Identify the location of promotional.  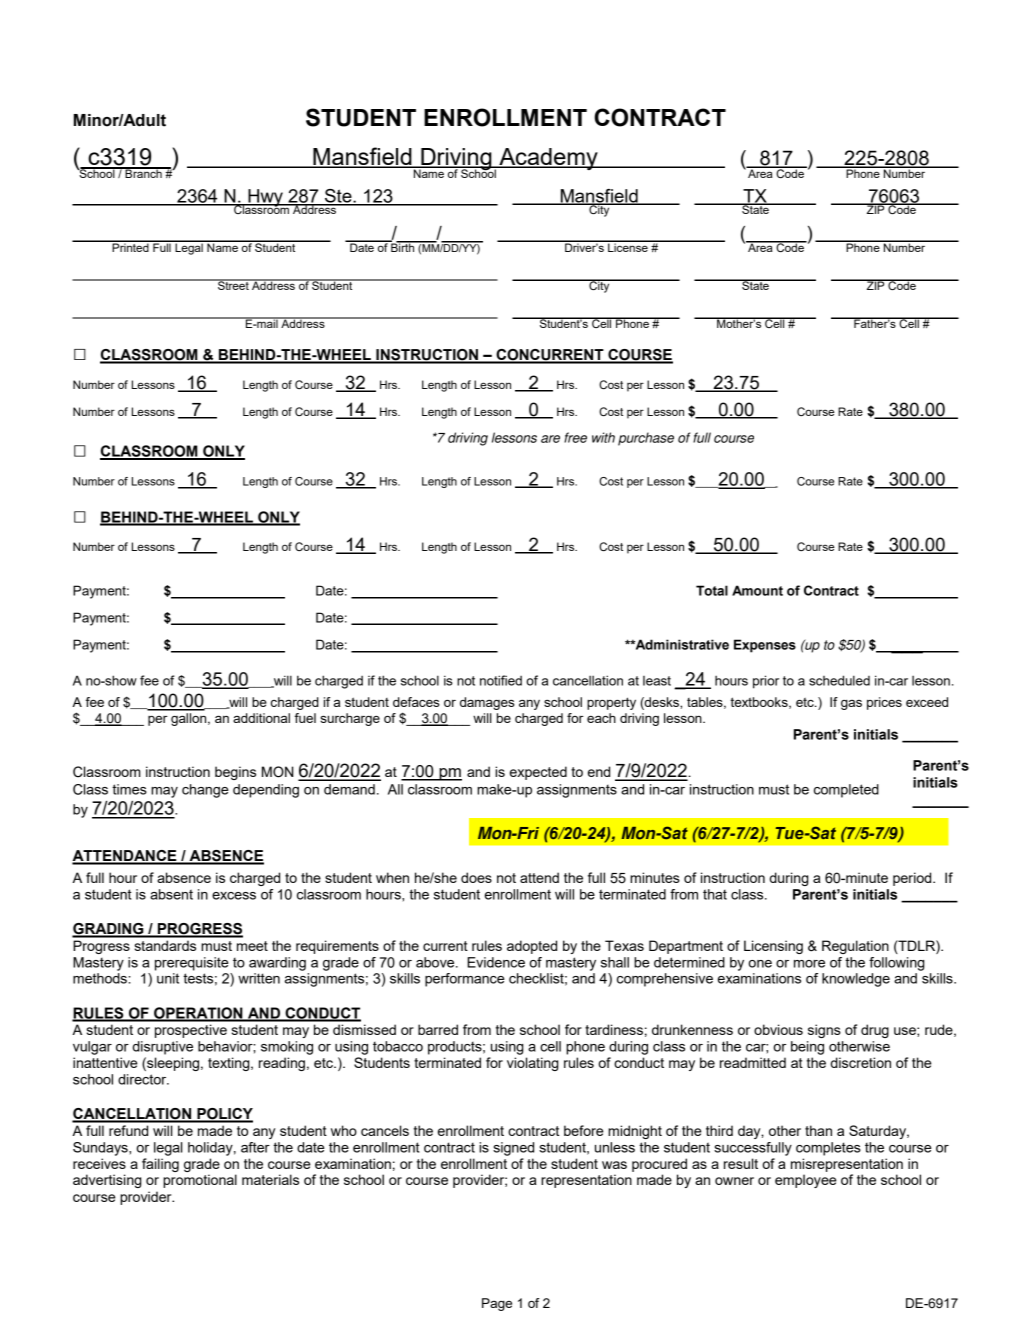
(200, 1181).
